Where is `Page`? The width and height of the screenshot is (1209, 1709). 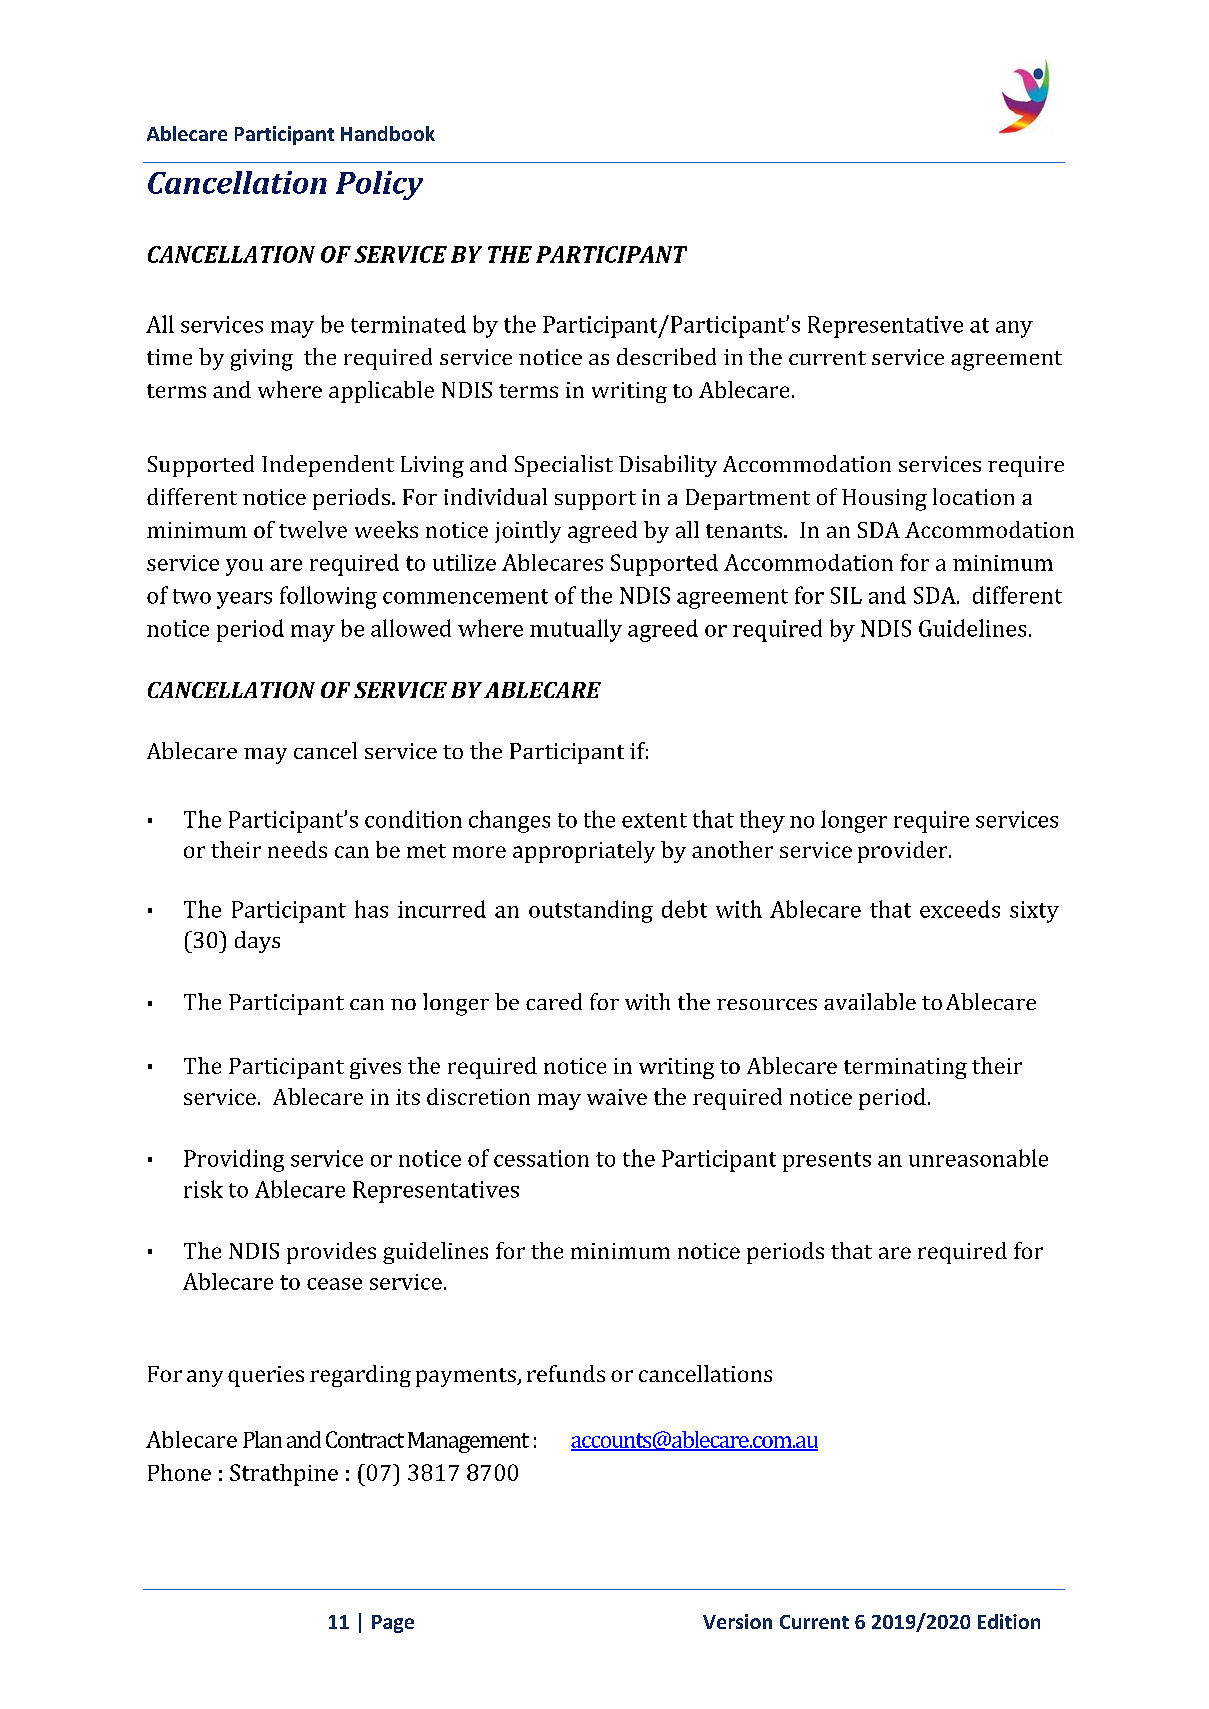 Page is located at coordinates (393, 1624).
